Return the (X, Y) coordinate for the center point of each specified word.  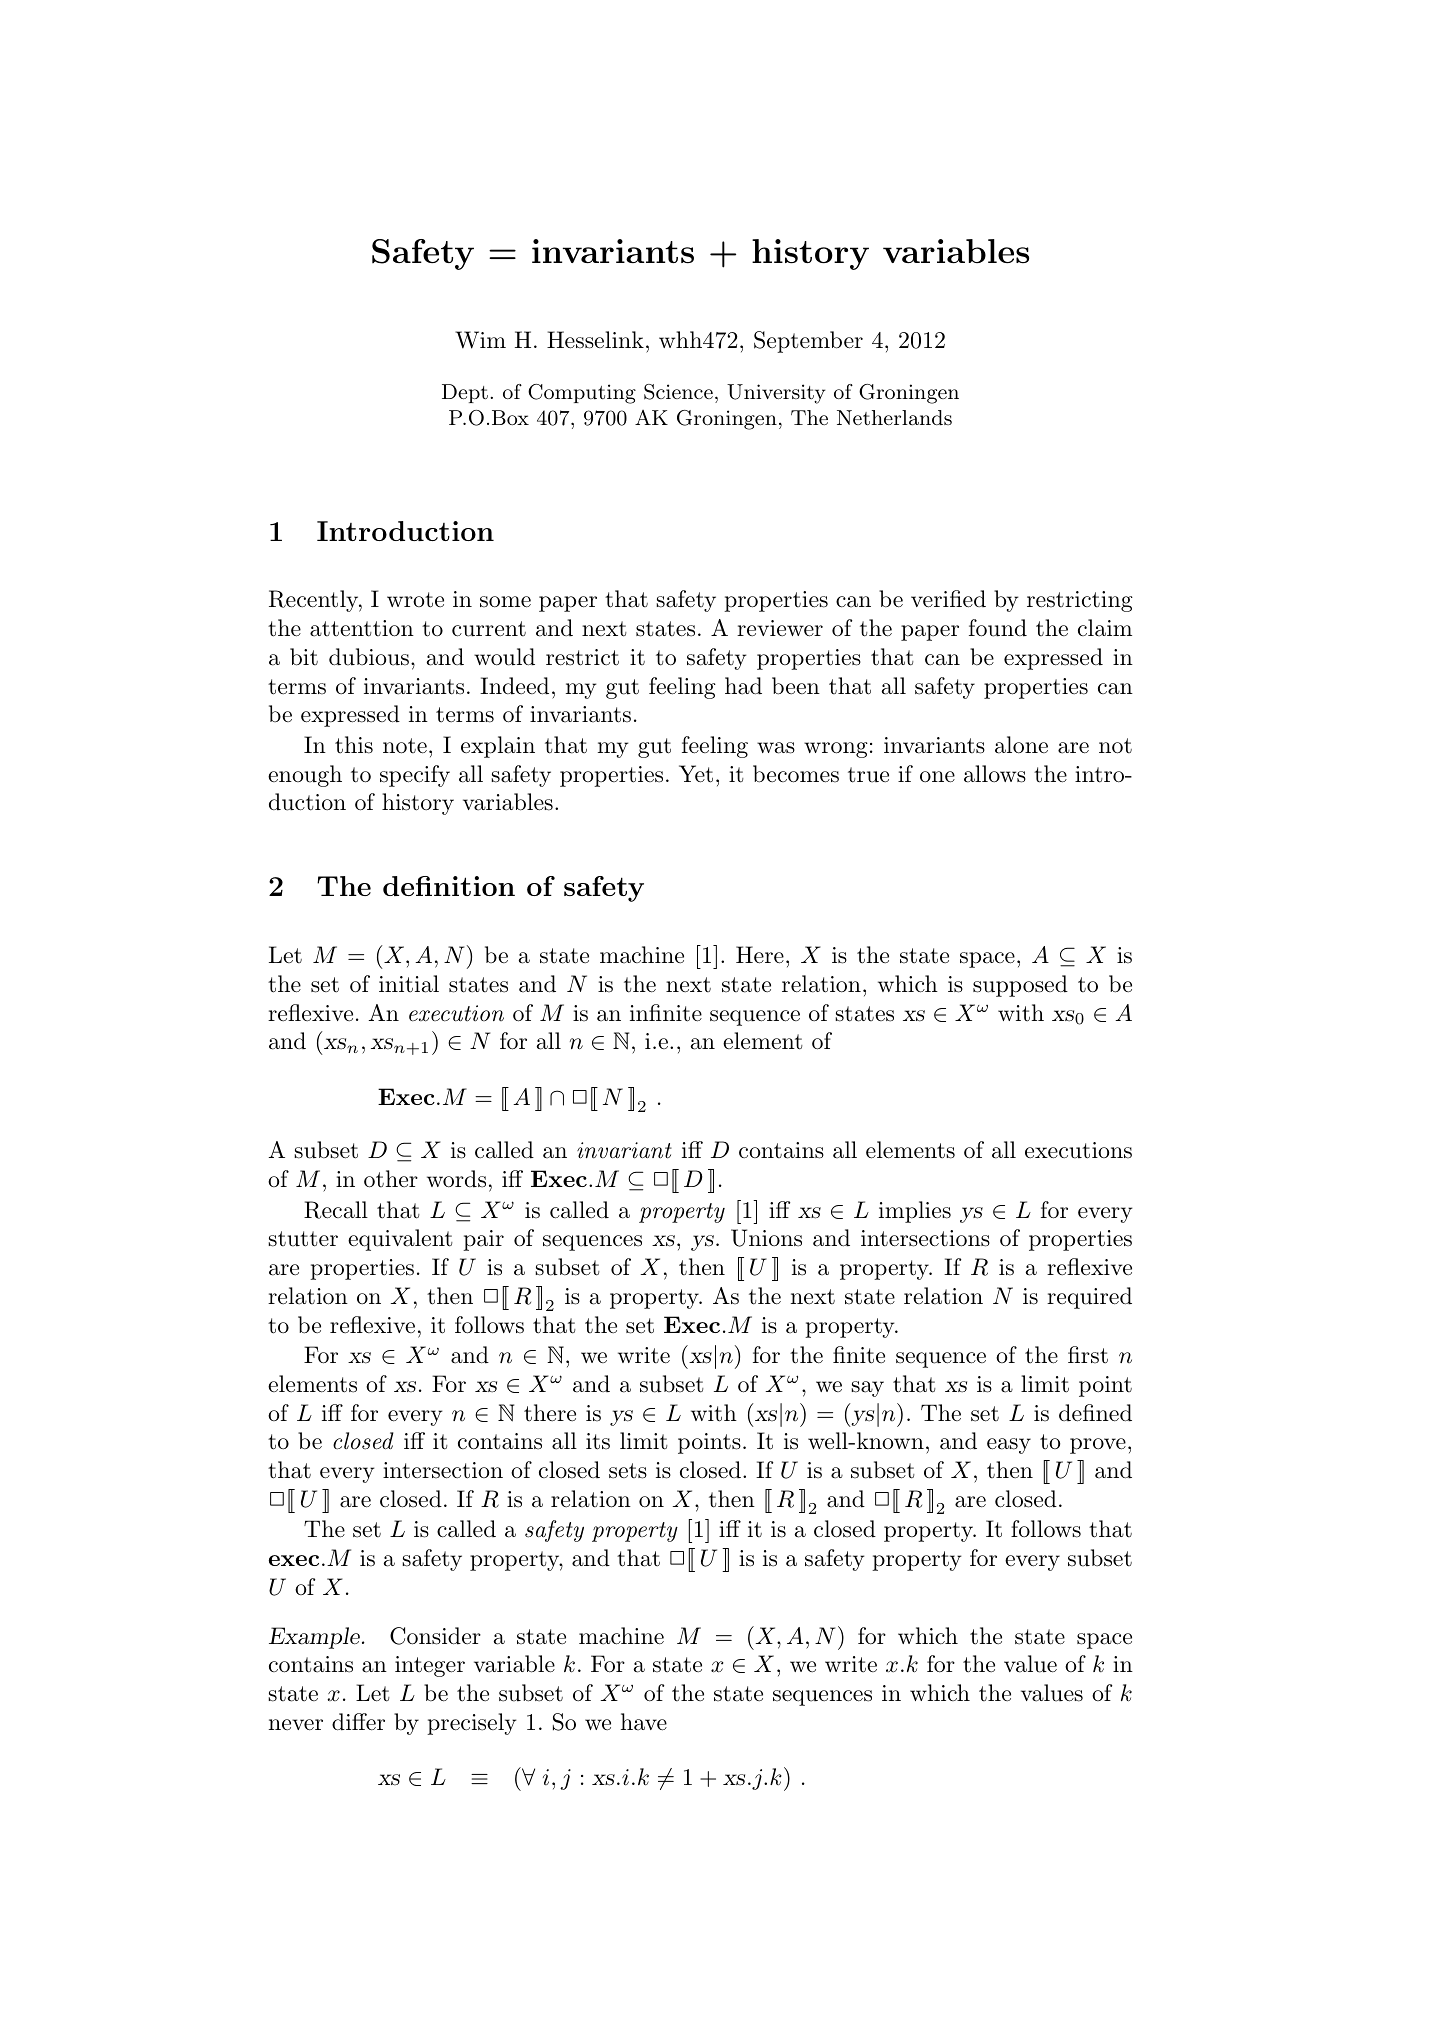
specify (415, 776)
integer (430, 1666)
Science (678, 392)
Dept (465, 393)
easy (1009, 1446)
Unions (766, 1238)
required (1089, 1298)
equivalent (400, 1240)
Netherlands (894, 418)
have (644, 1722)
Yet (696, 774)
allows (995, 774)
